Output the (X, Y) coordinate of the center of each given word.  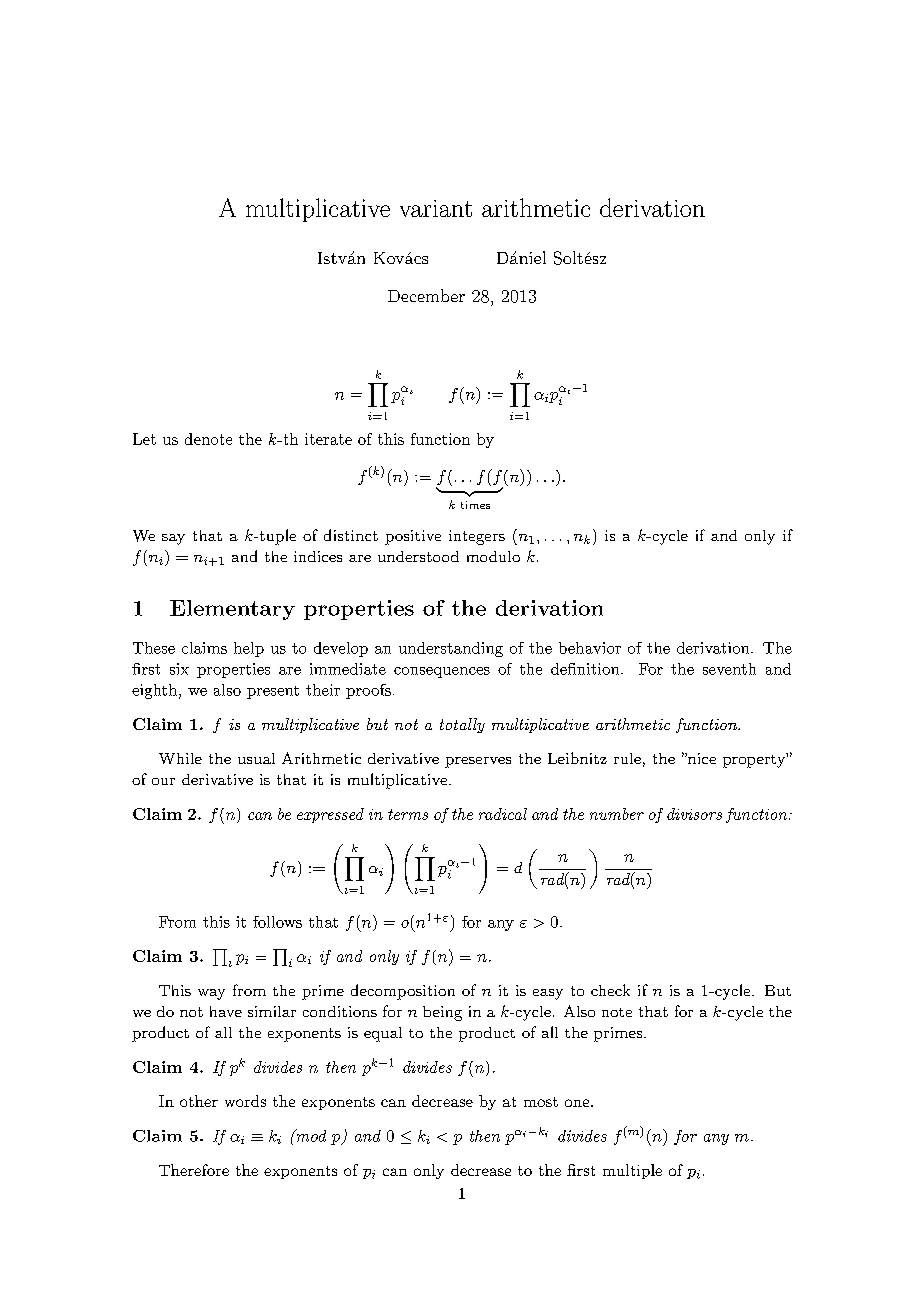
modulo (493, 556)
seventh (729, 669)
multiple (632, 1171)
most (541, 1102)
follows (277, 922)
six (179, 669)
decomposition (403, 992)
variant (436, 208)
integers (477, 537)
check (610, 990)
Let (144, 439)
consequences (442, 672)
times (475, 505)
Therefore (194, 1170)
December (426, 295)
